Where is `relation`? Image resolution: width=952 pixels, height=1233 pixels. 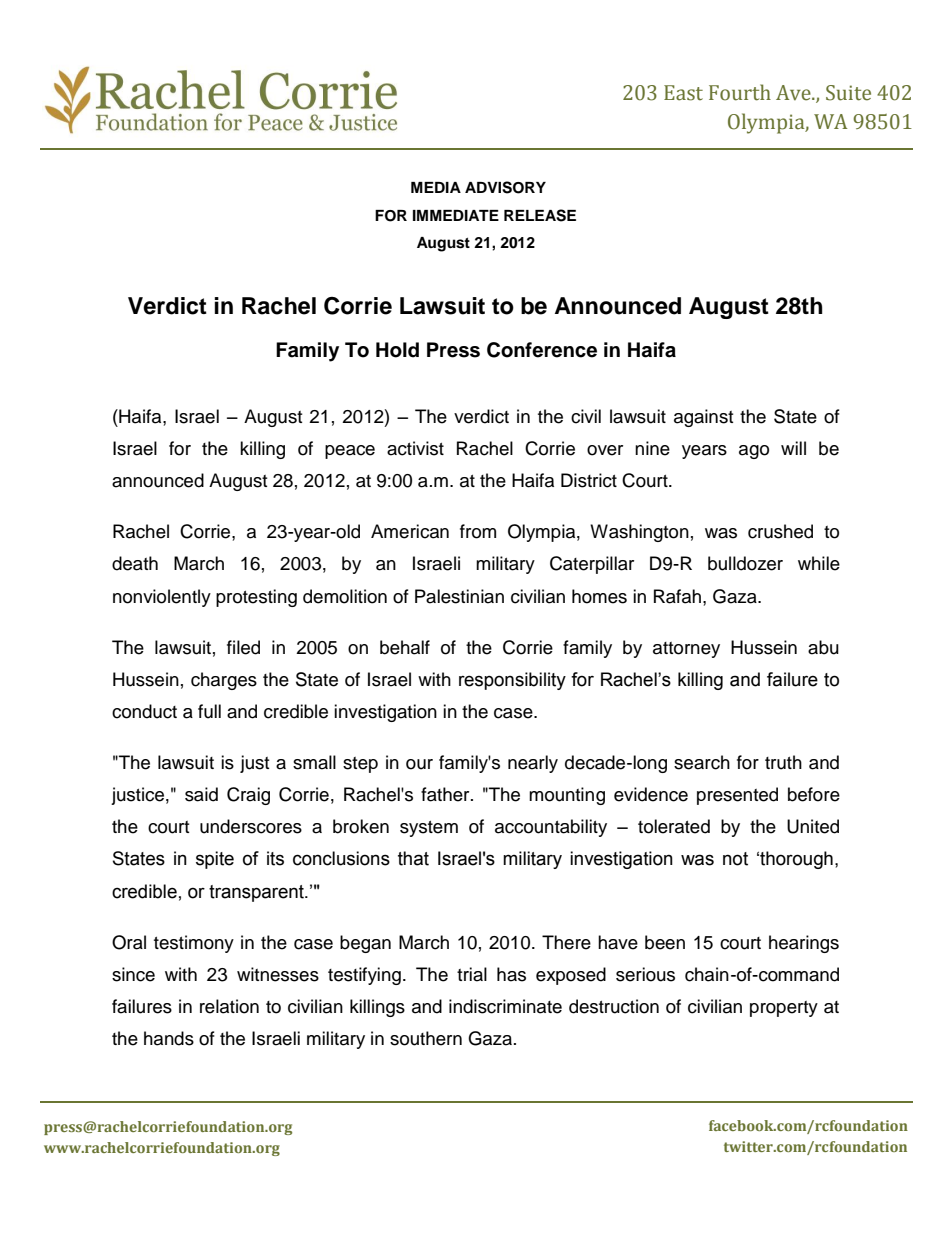
relation is located at coordinates (229, 1006).
